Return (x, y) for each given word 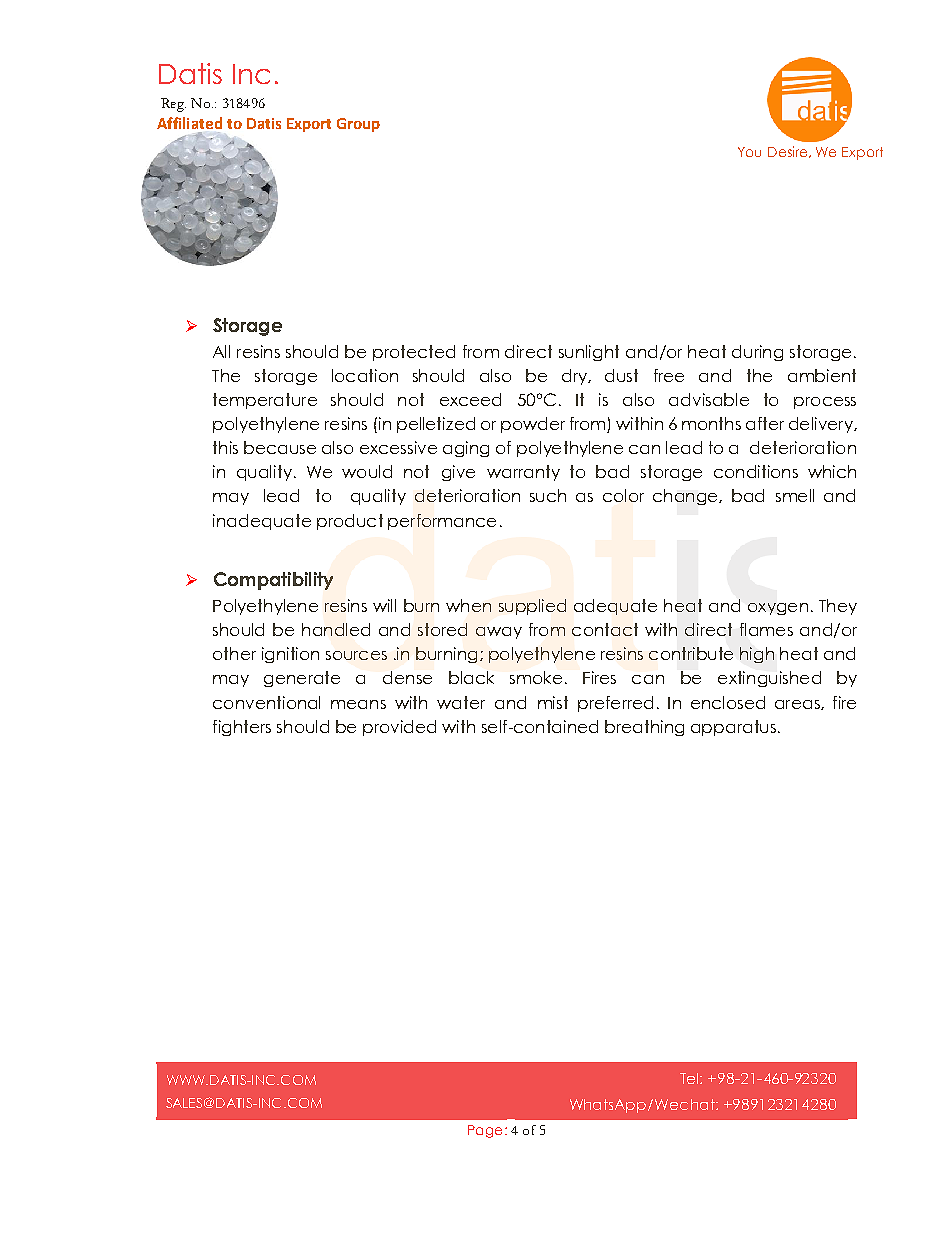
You (749, 152)
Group (358, 125)
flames (766, 629)
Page (485, 1131)
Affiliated (189, 123)
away (499, 633)
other (234, 653)
